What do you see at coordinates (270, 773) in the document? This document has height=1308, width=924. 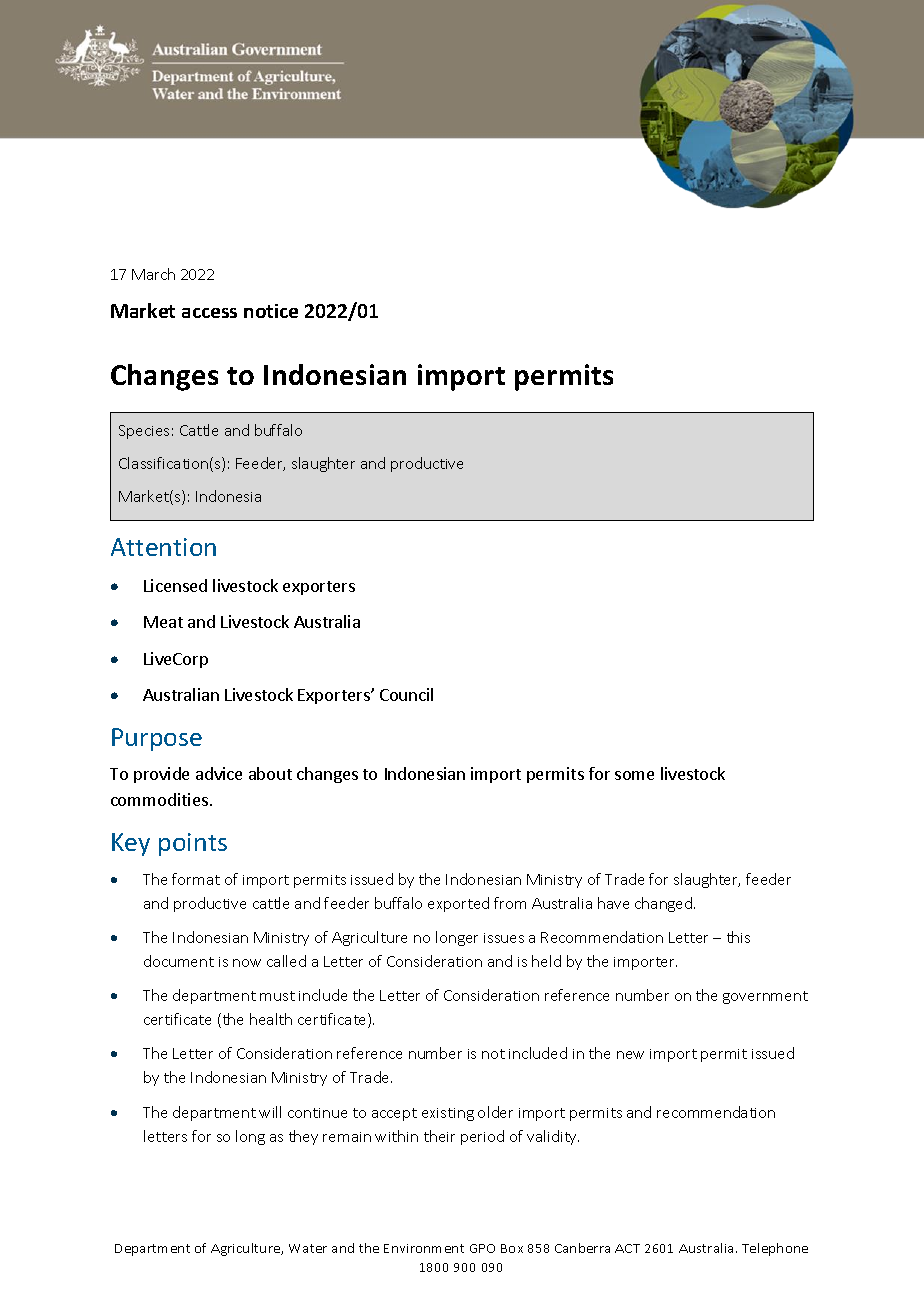 I see `about` at bounding box center [270, 773].
